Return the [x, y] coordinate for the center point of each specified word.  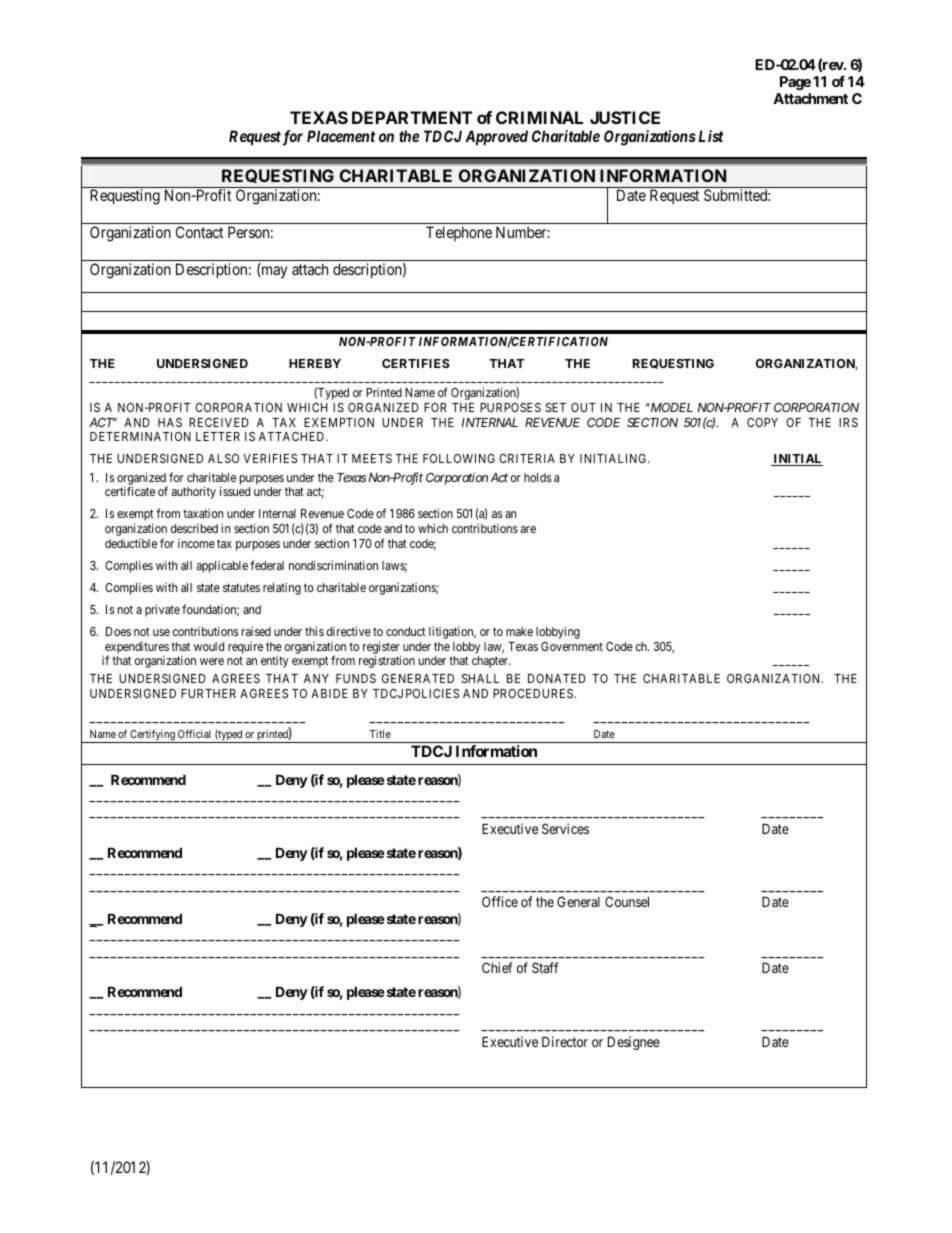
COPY [762, 422]
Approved [496, 137]
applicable [222, 567]
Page [795, 83]
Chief [497, 967]
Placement [341, 136]
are [528, 529]
